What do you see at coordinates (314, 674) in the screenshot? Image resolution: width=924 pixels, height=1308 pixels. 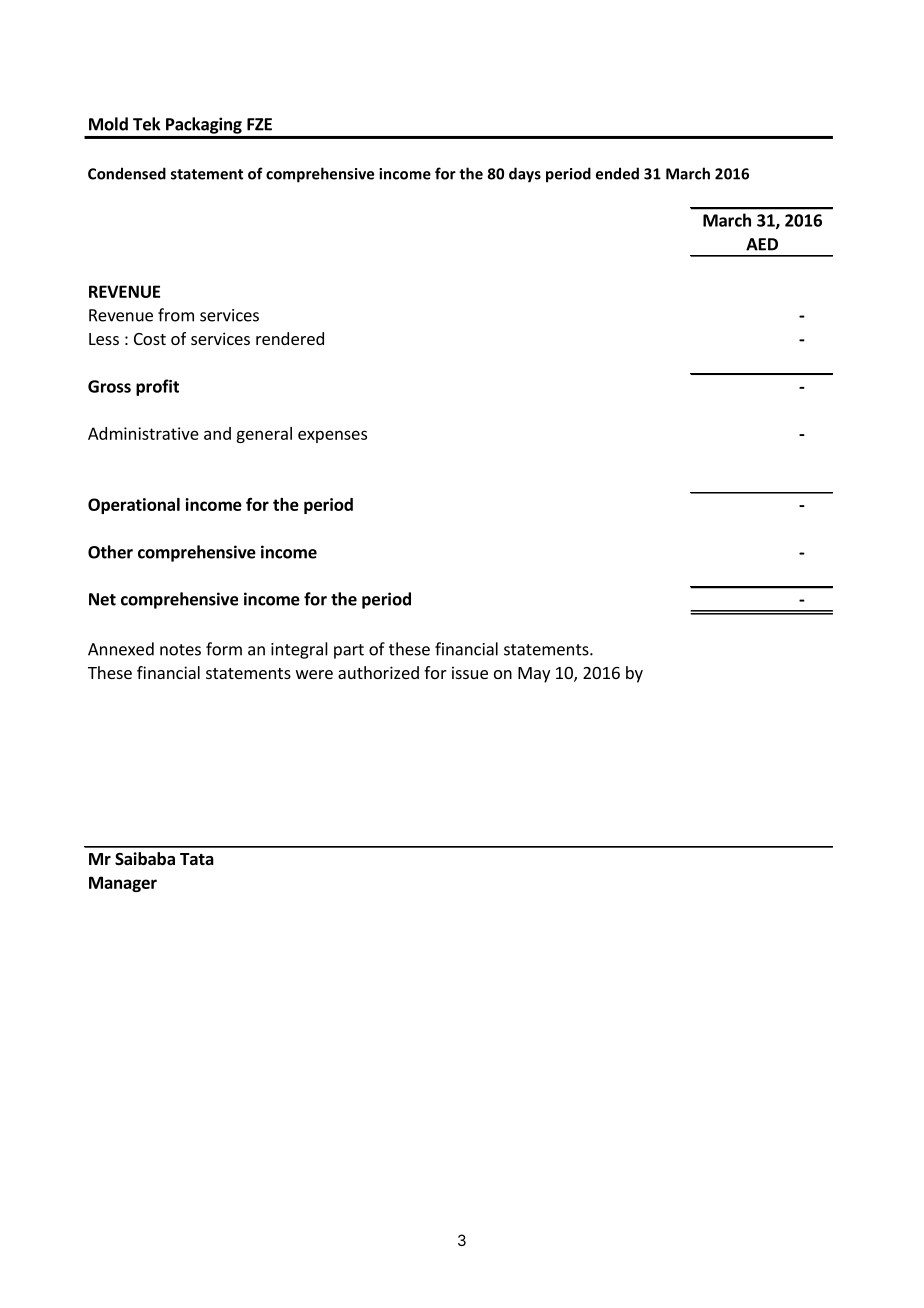 I see `were` at bounding box center [314, 674].
